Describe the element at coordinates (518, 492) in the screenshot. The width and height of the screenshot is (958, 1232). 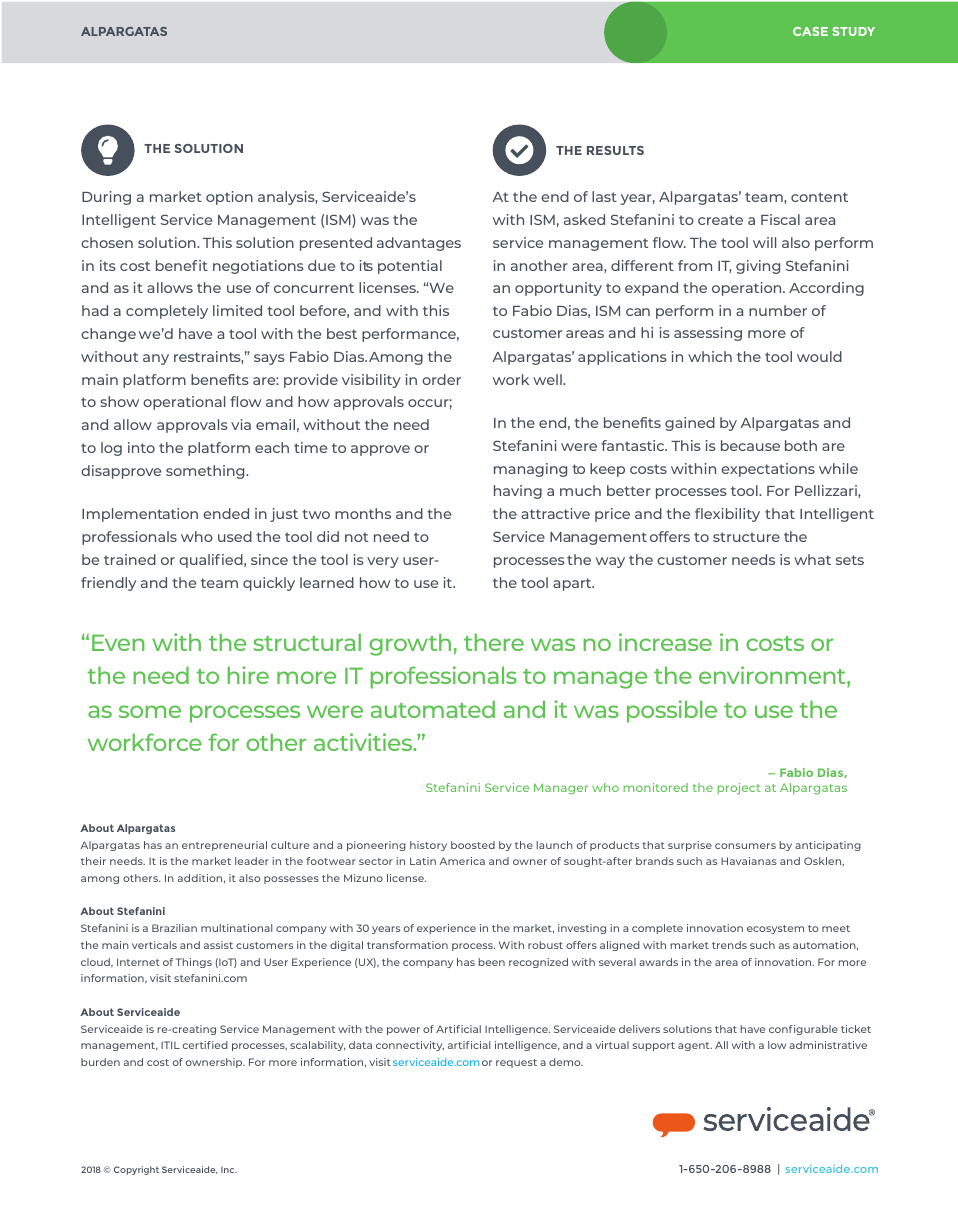
I see `having` at that location.
